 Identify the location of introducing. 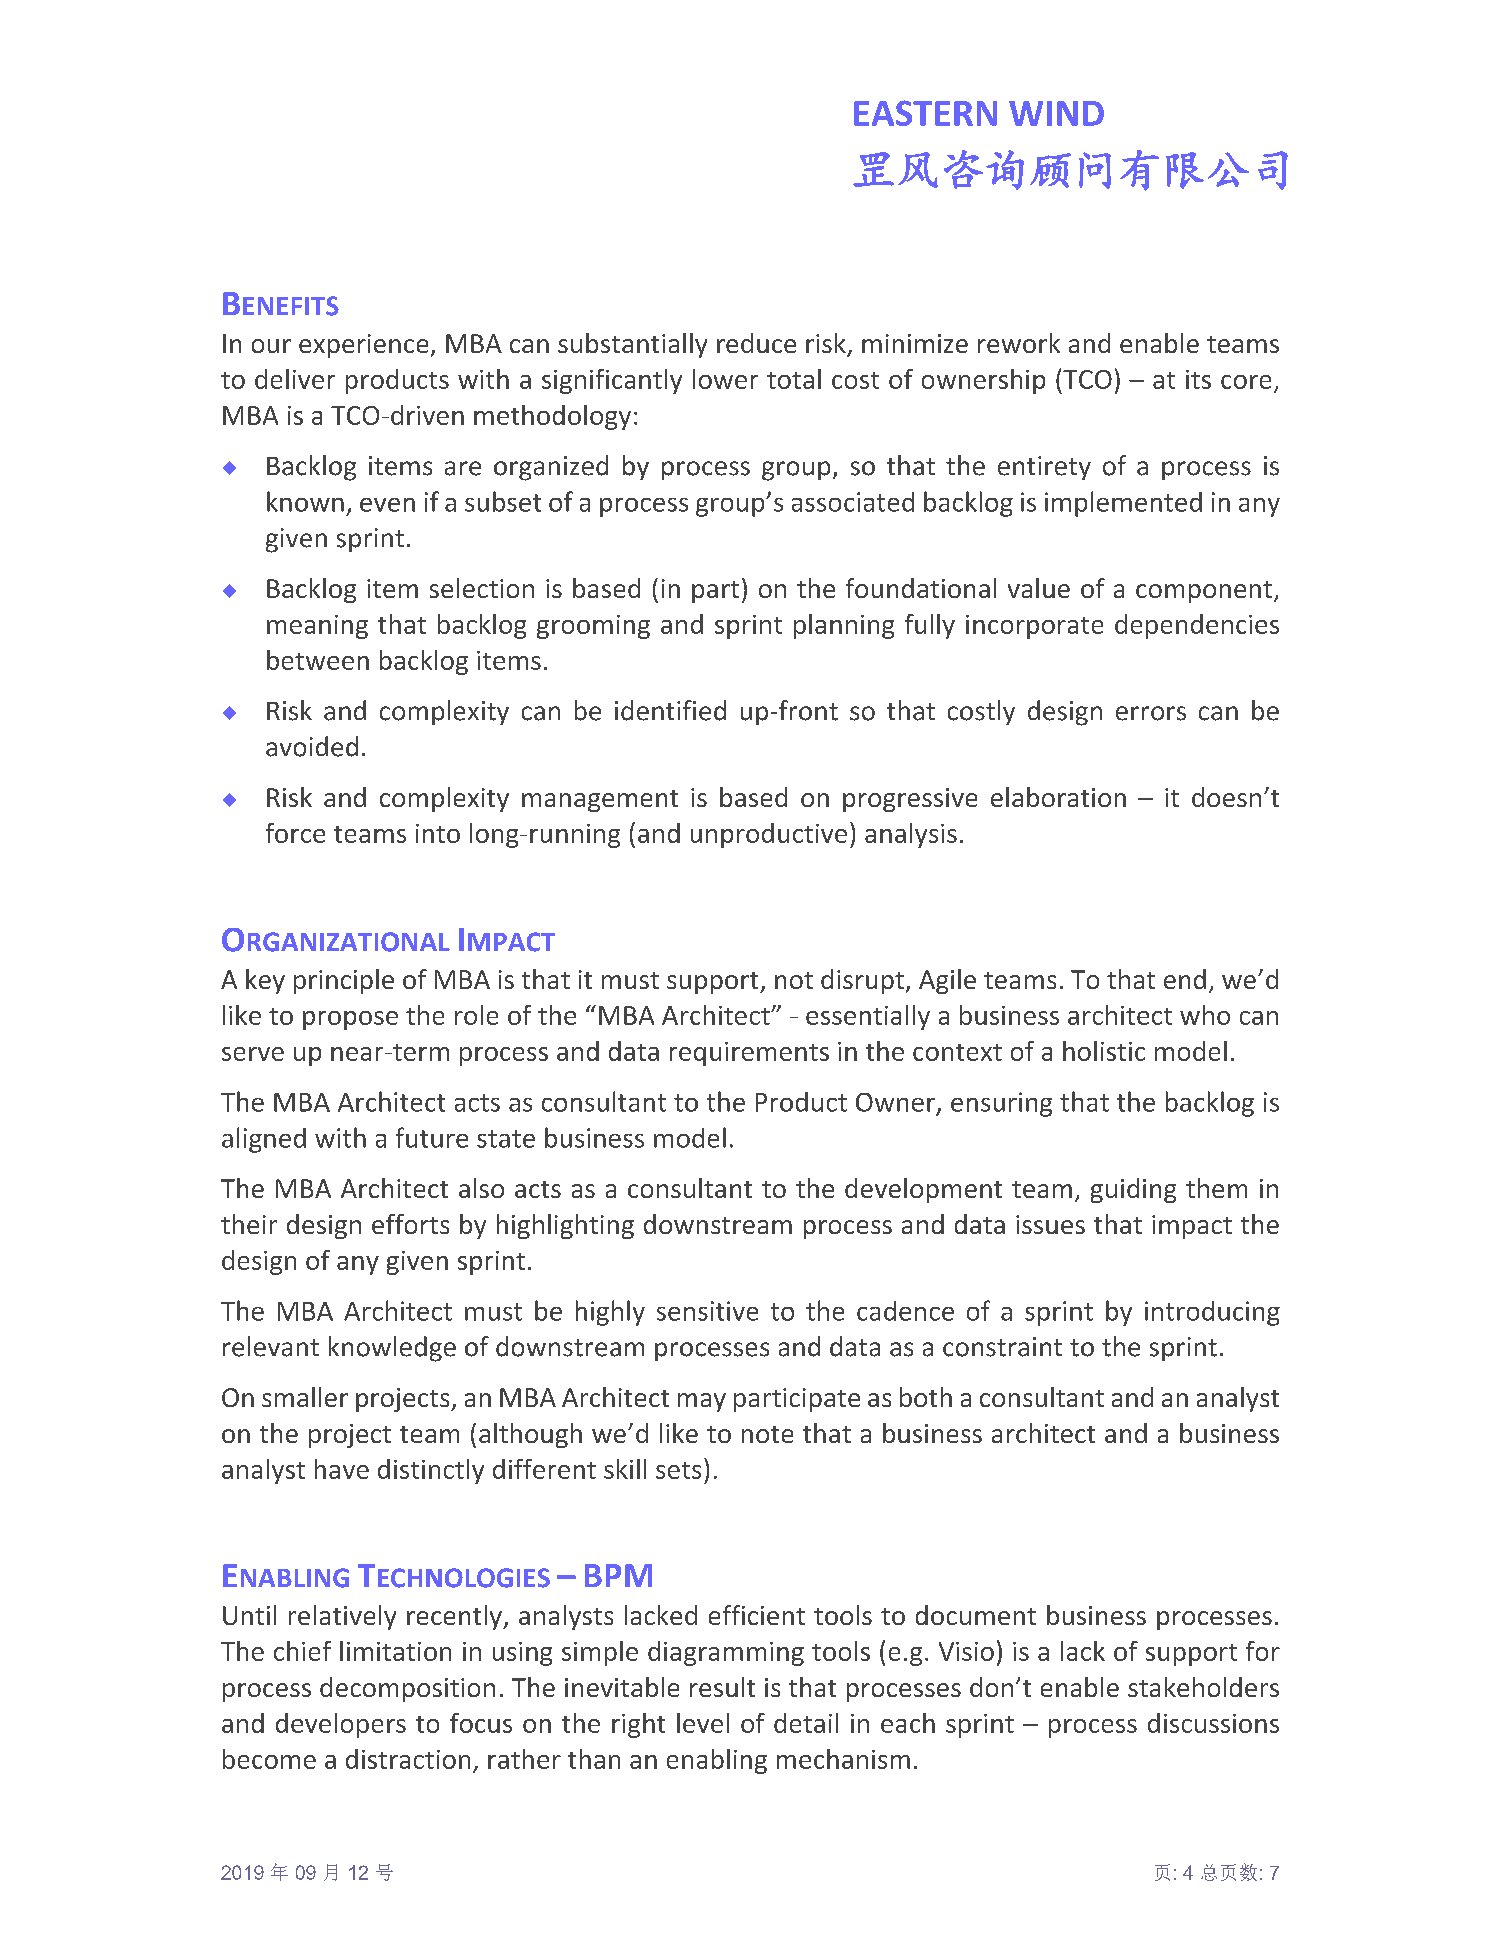
(1212, 1313).
